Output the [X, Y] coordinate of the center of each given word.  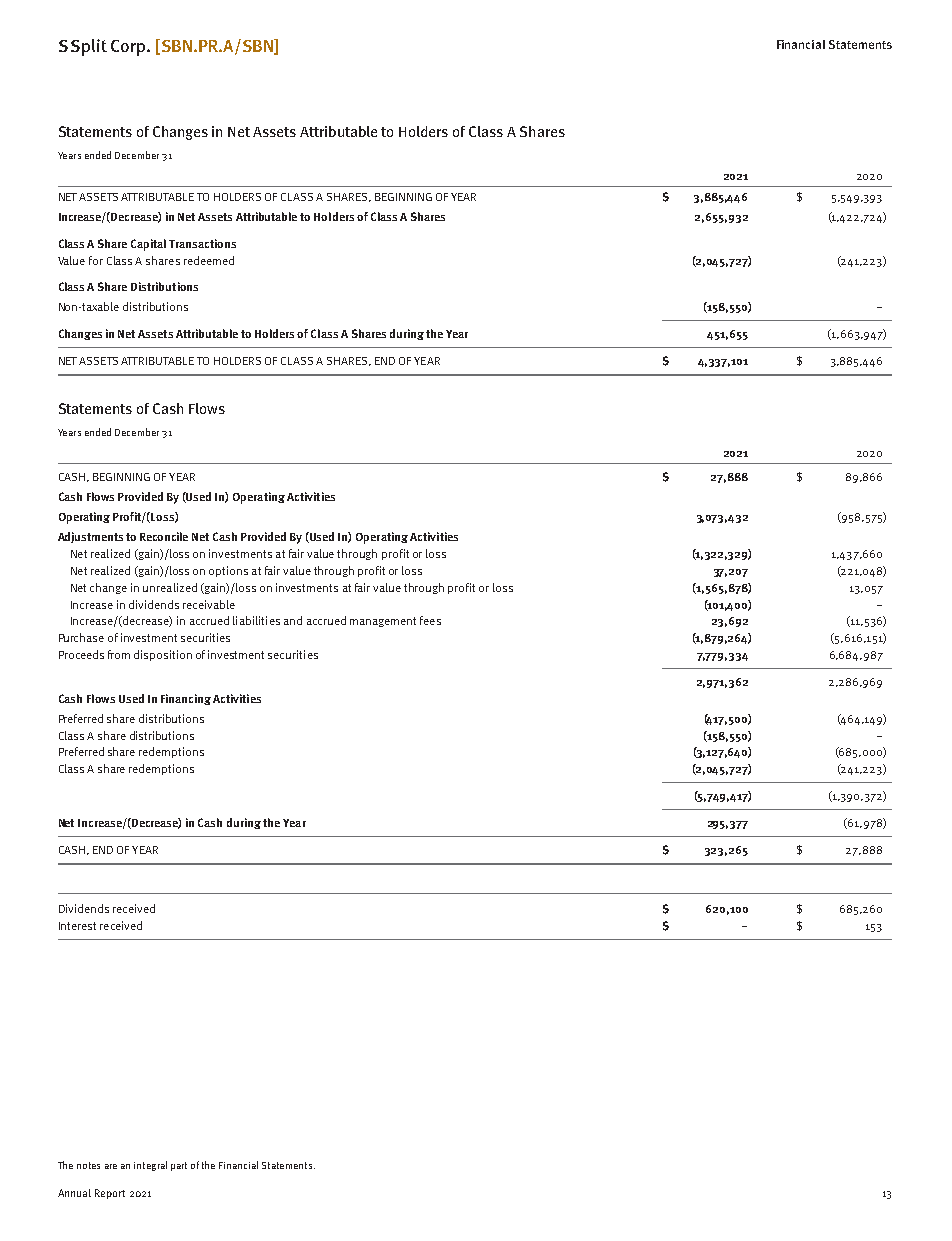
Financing [186, 699]
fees [430, 620]
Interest [77, 926]
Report [110, 1194]
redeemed [209, 260]
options [228, 571]
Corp [129, 48]
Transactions [202, 243]
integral [150, 1166]
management [383, 622]
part [179, 1166]
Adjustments [90, 537]
